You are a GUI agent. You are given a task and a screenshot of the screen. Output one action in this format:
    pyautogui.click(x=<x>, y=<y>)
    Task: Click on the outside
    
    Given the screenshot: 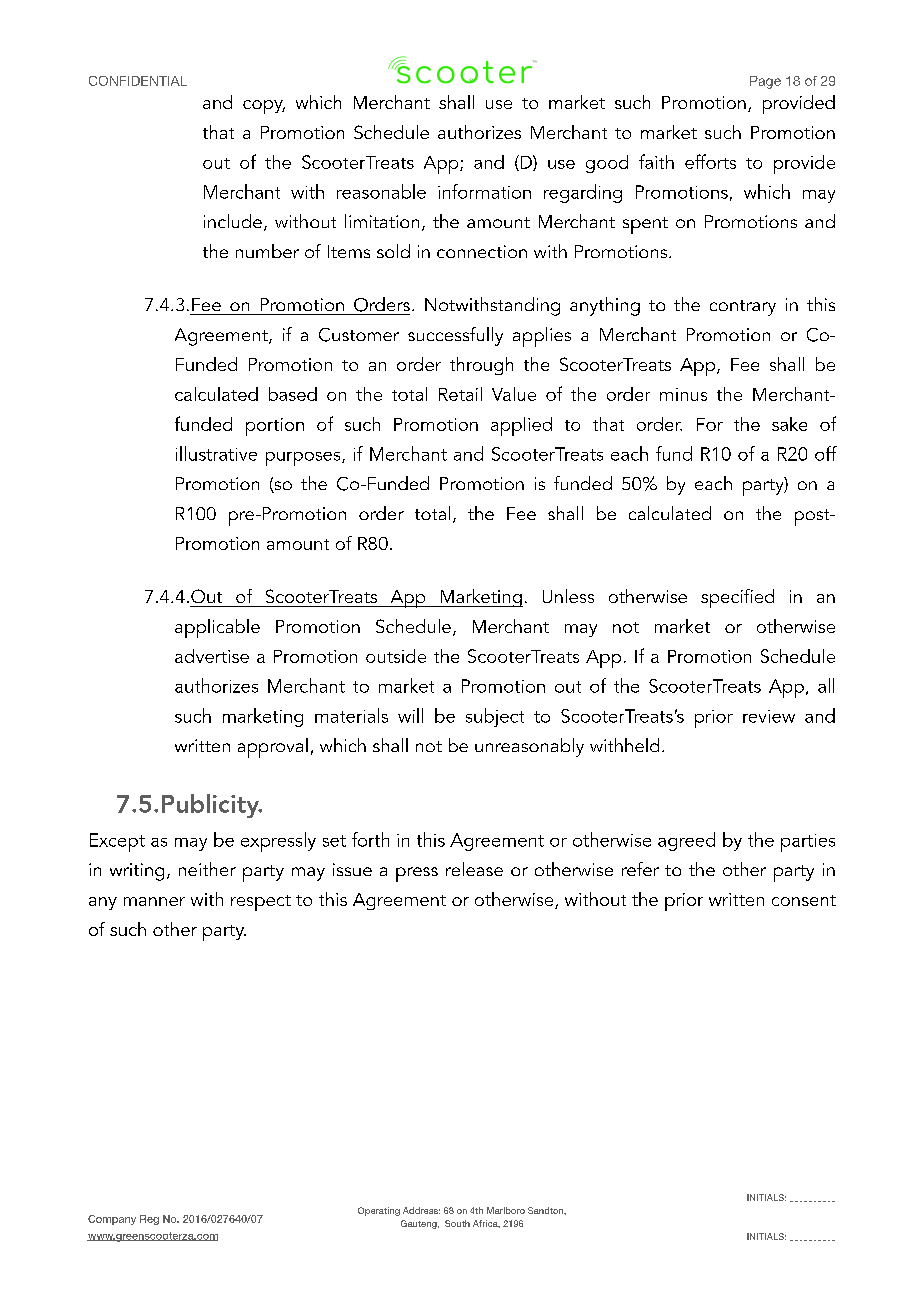 What is the action you would take?
    pyautogui.click(x=396, y=656)
